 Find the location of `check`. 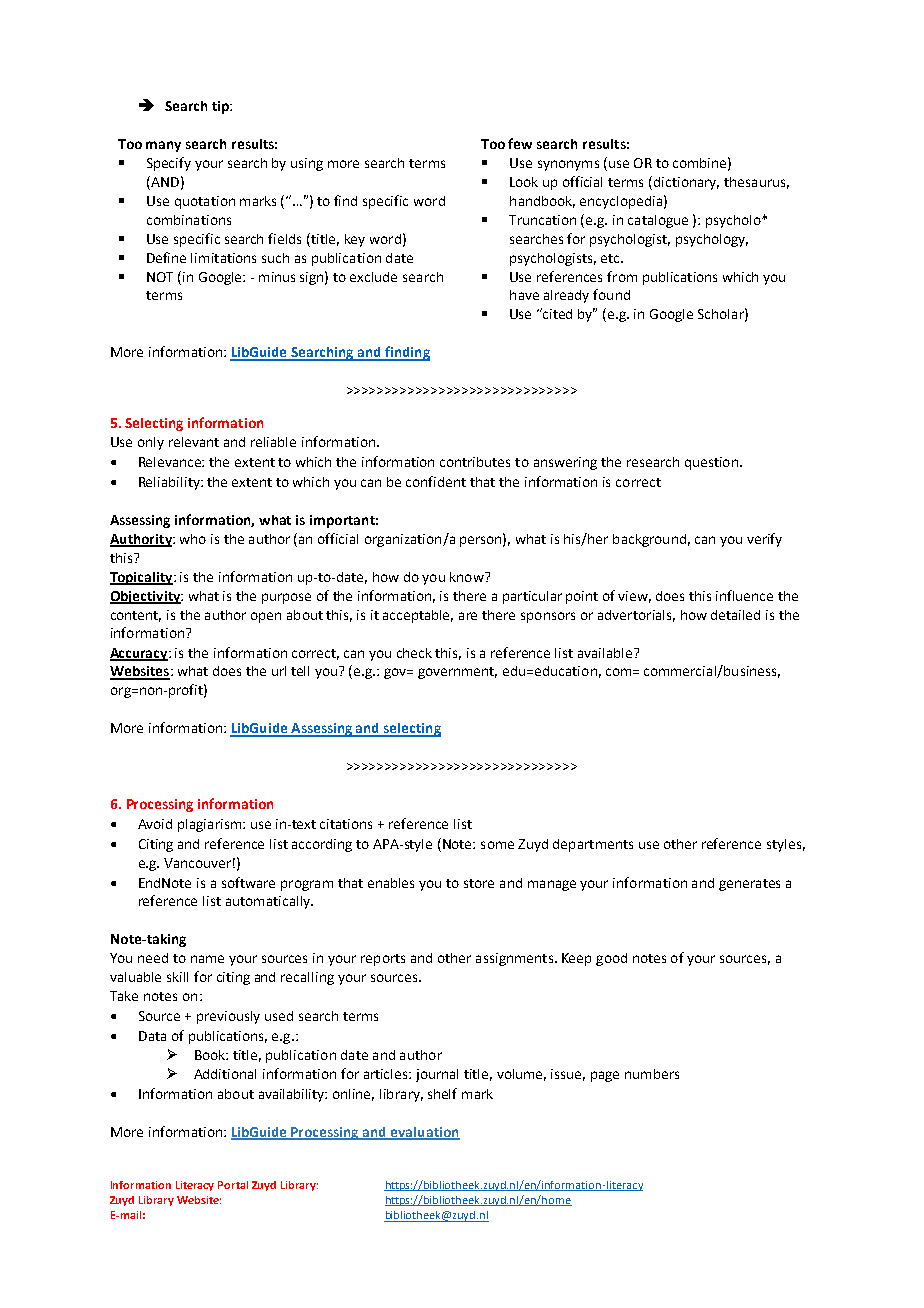

check is located at coordinates (414, 653).
